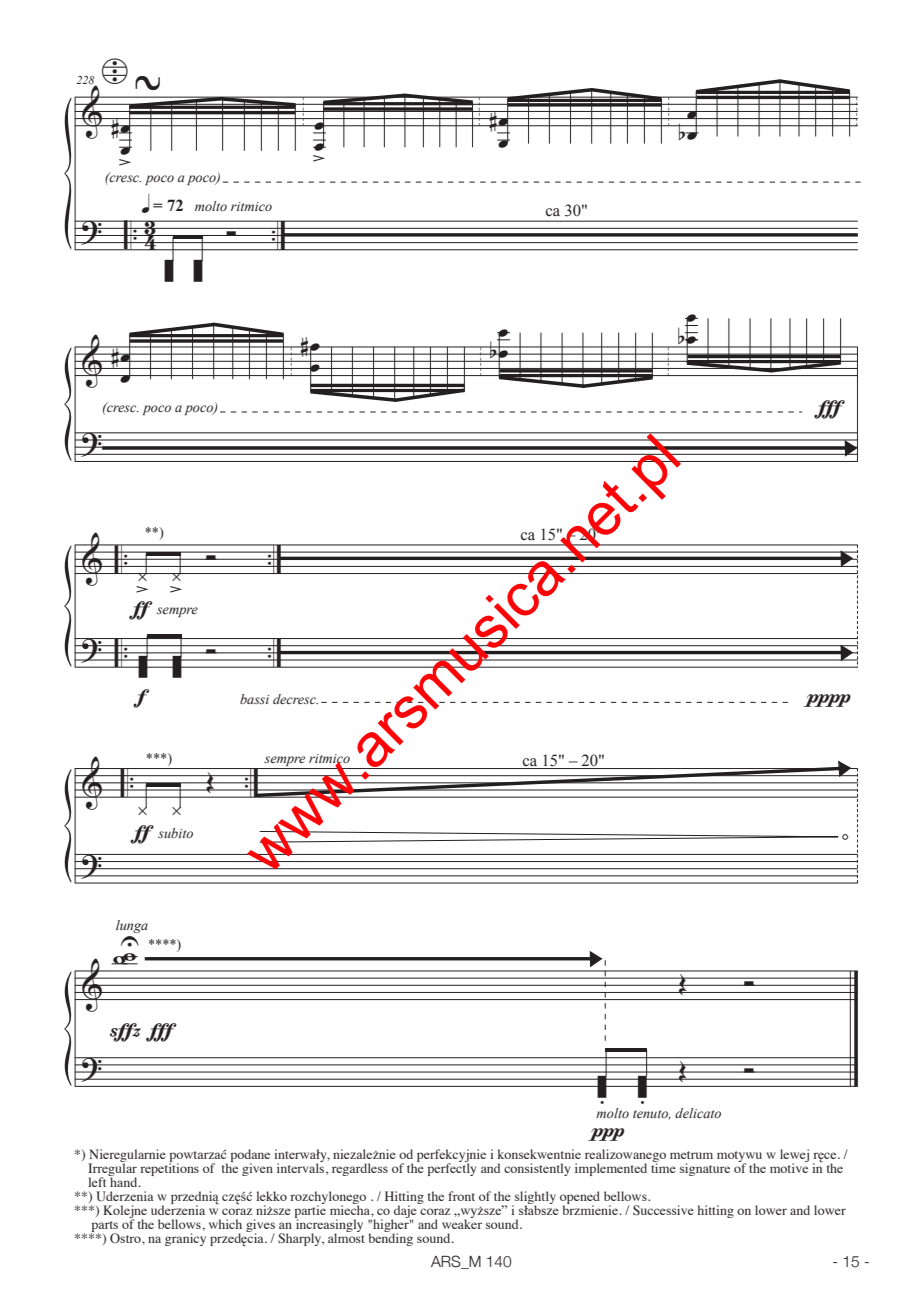 The width and height of the page is (924, 1308). Describe the element at coordinates (663, 1167) in the page. I see `time` at that location.
